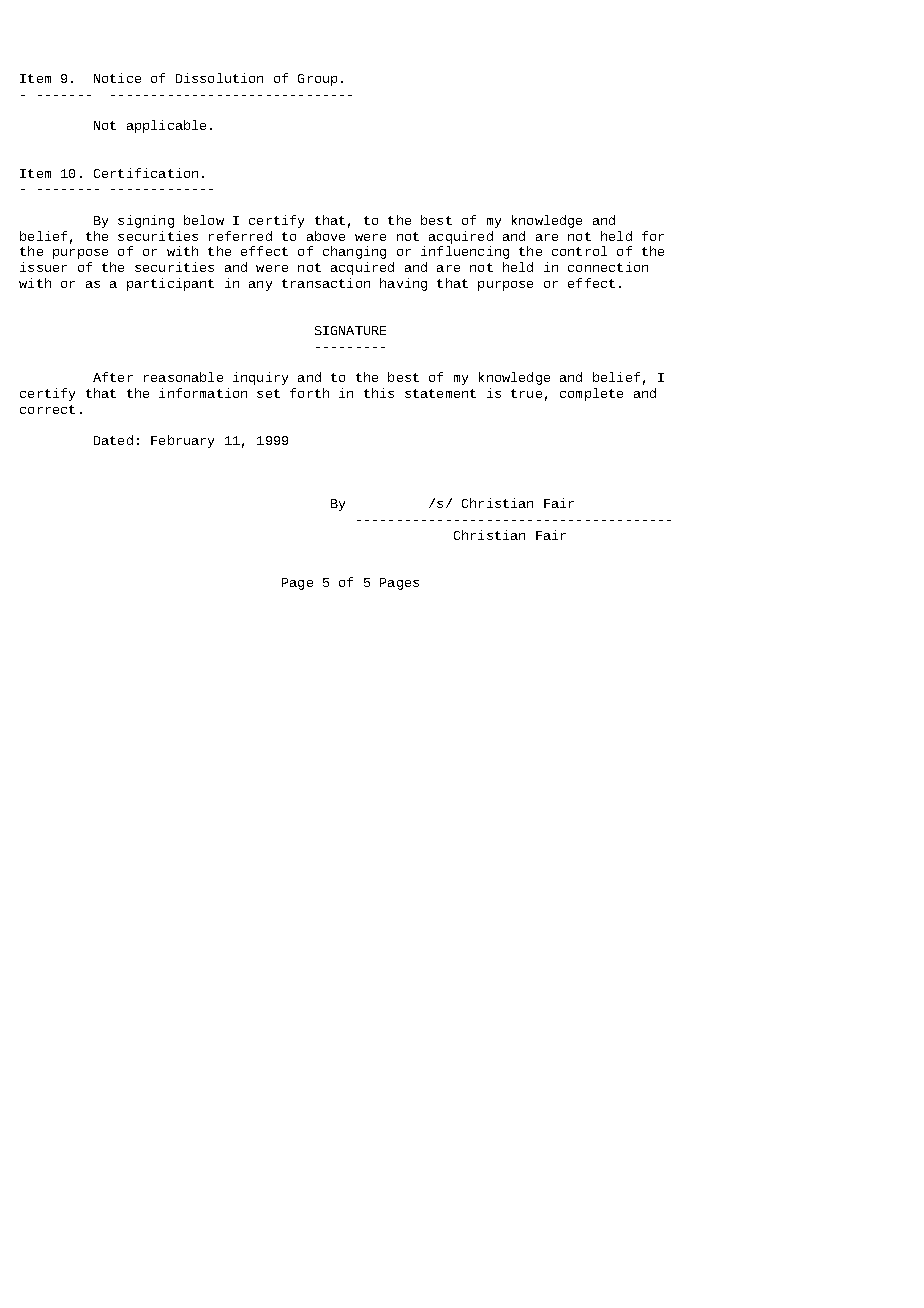 This screenshot has width=924, height=1308. I want to click on changing, so click(354, 252).
